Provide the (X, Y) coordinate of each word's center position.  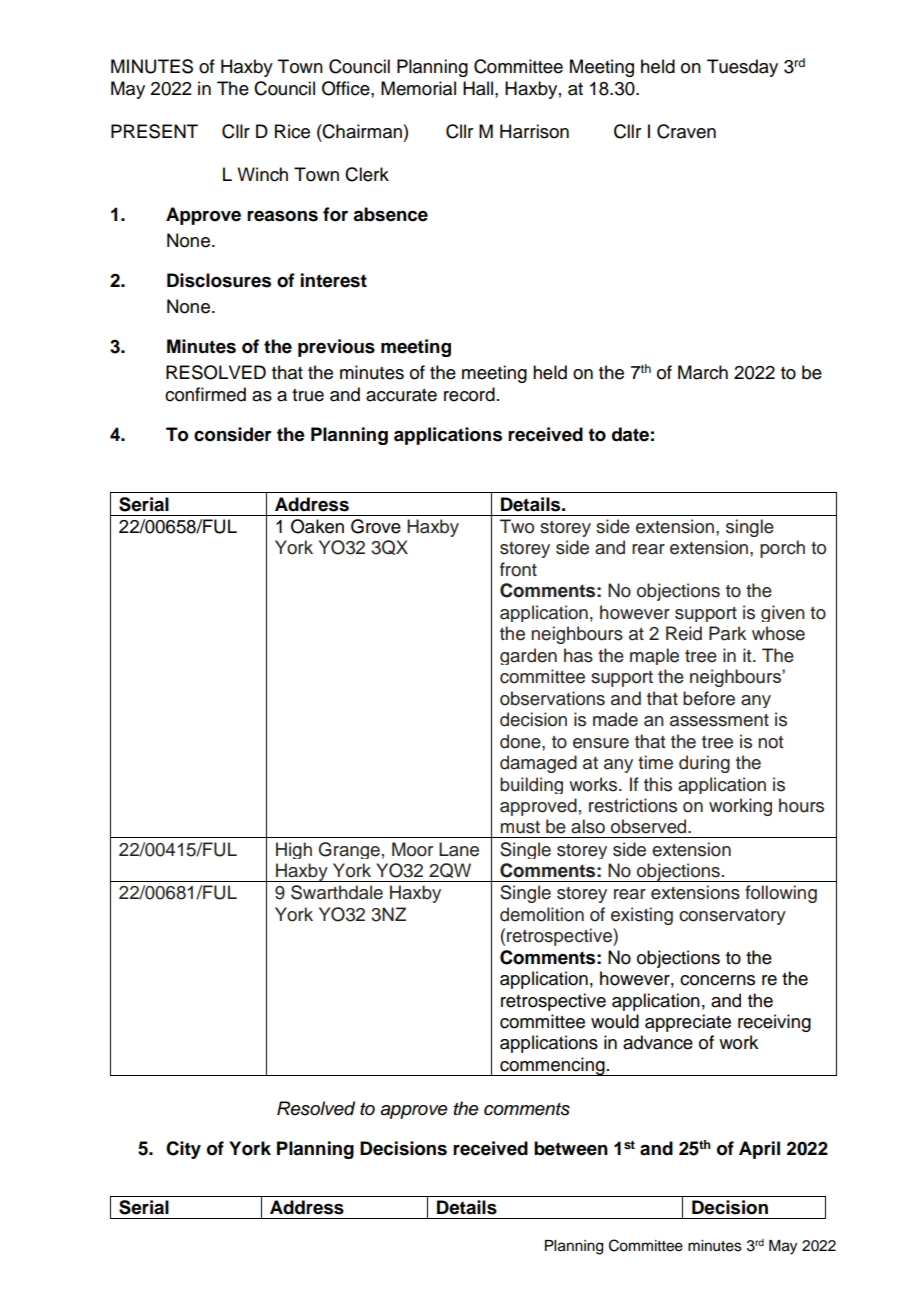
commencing (552, 1066)
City (183, 1150)
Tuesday (742, 68)
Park (727, 633)
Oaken (317, 526)
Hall (479, 88)
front (518, 569)
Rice (292, 131)
